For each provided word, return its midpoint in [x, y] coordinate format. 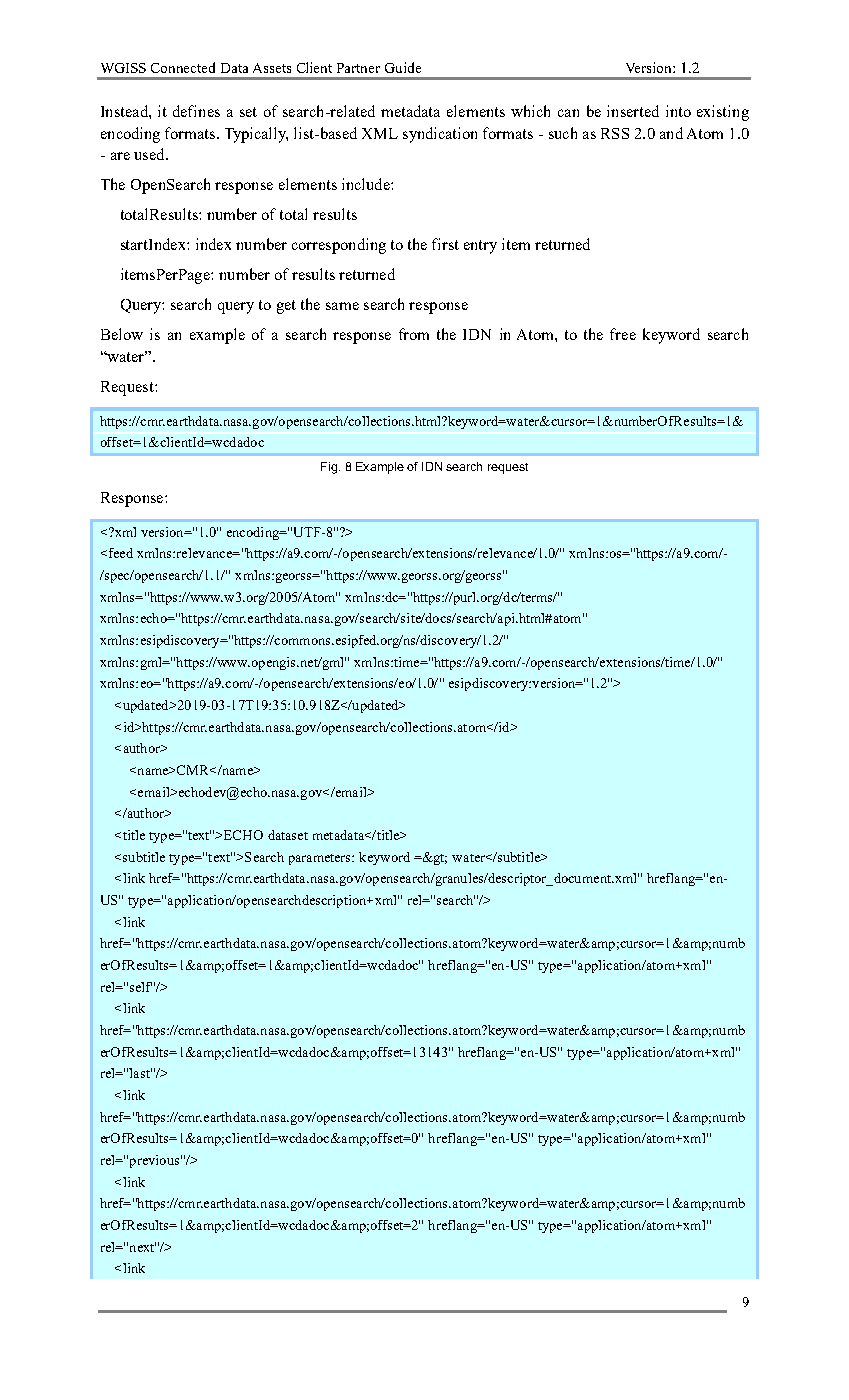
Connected [183, 67]
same [342, 306]
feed [119, 553]
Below [122, 334]
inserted [633, 111]
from [414, 334]
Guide [403, 67]
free [623, 334]
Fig [329, 468]
